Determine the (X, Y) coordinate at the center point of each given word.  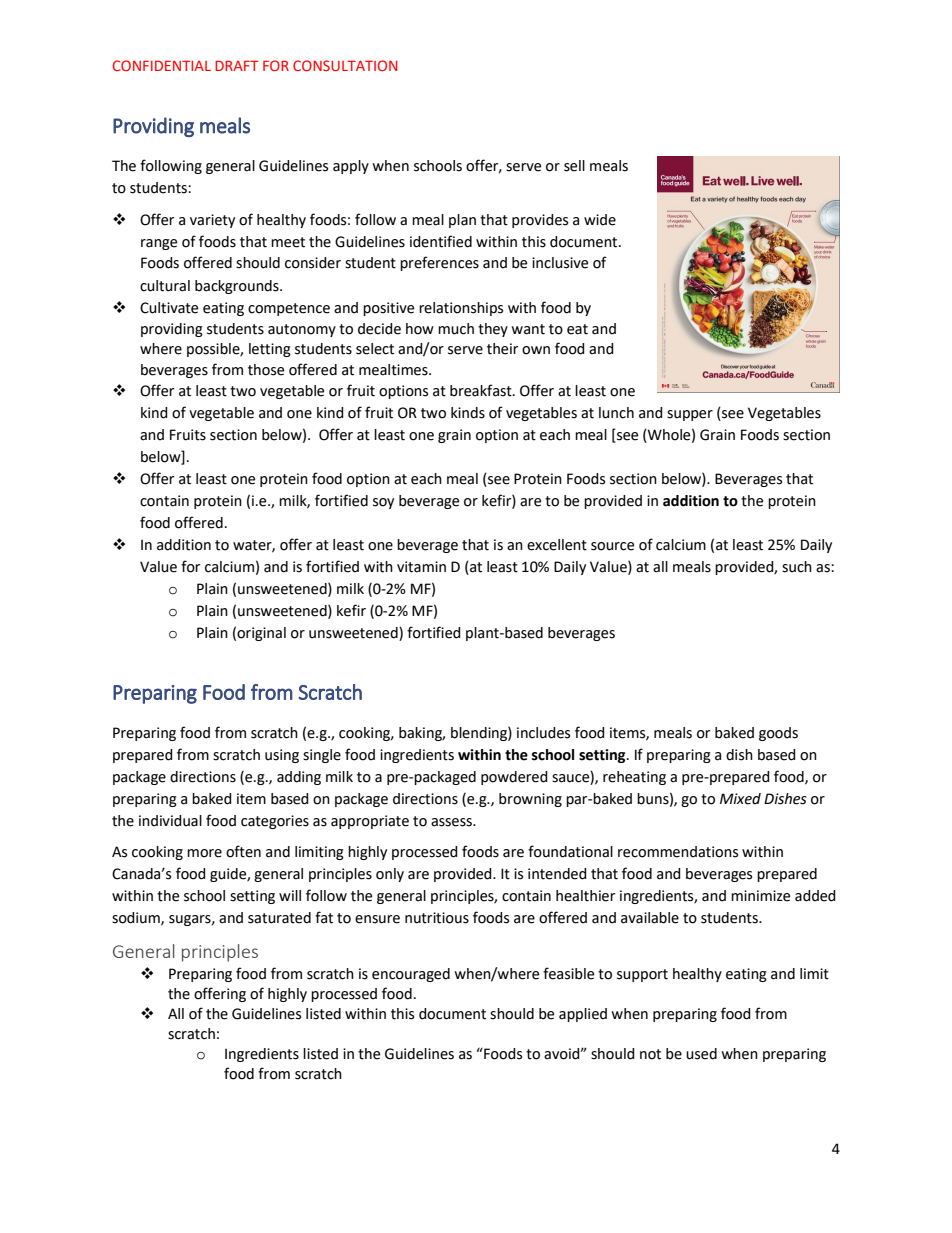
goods (778, 734)
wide (600, 220)
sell (574, 166)
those (266, 370)
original (261, 634)
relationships (461, 309)
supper (690, 415)
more (204, 853)
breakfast (482, 390)
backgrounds (238, 287)
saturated (279, 918)
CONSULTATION (345, 65)
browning (530, 800)
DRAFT (236, 65)
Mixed (740, 799)
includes (543, 733)
